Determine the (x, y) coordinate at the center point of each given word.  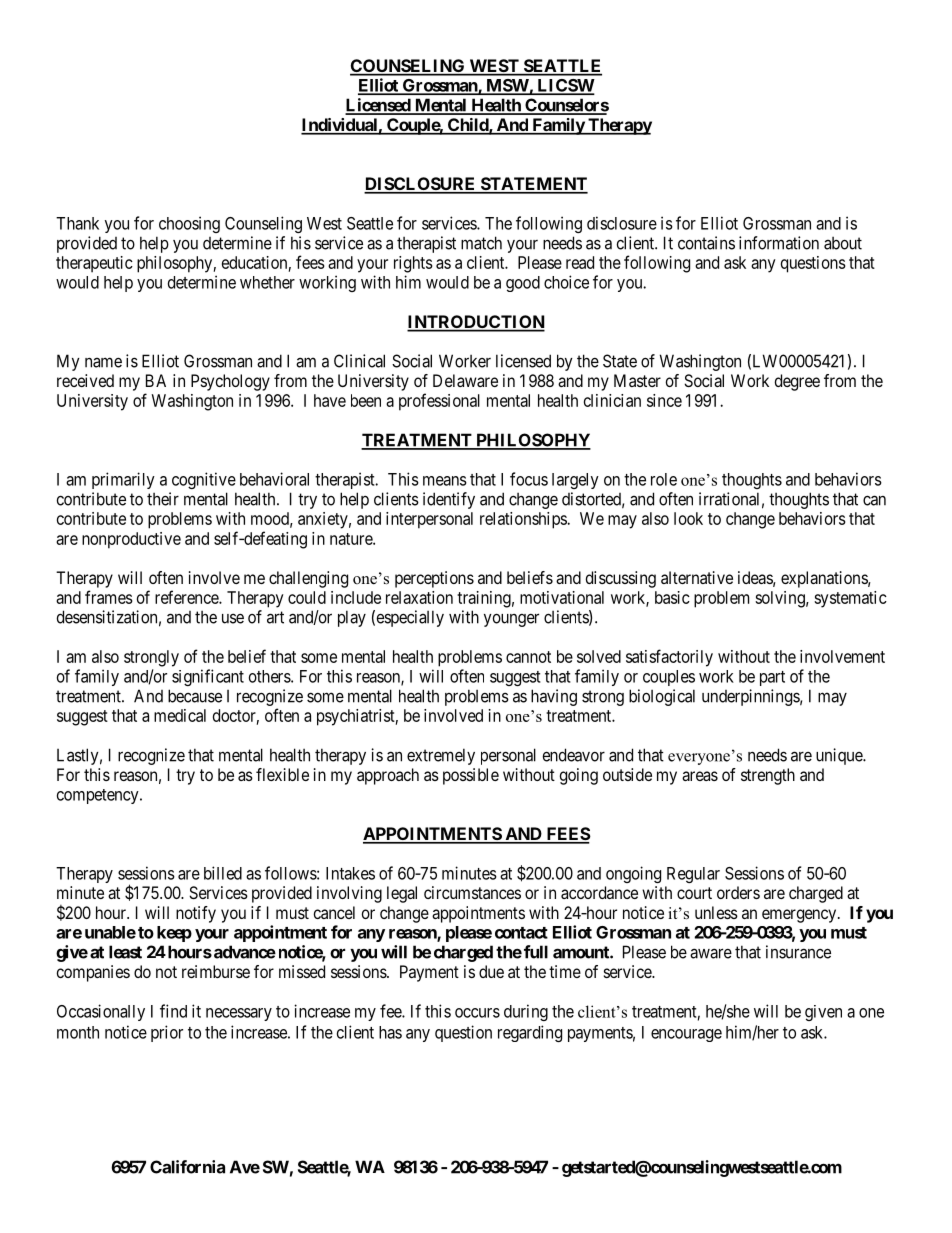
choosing (189, 224)
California (187, 1167)
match (481, 243)
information (779, 243)
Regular (693, 875)
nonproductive (131, 540)
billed (223, 873)
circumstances (472, 892)
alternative (697, 577)
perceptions (434, 579)
